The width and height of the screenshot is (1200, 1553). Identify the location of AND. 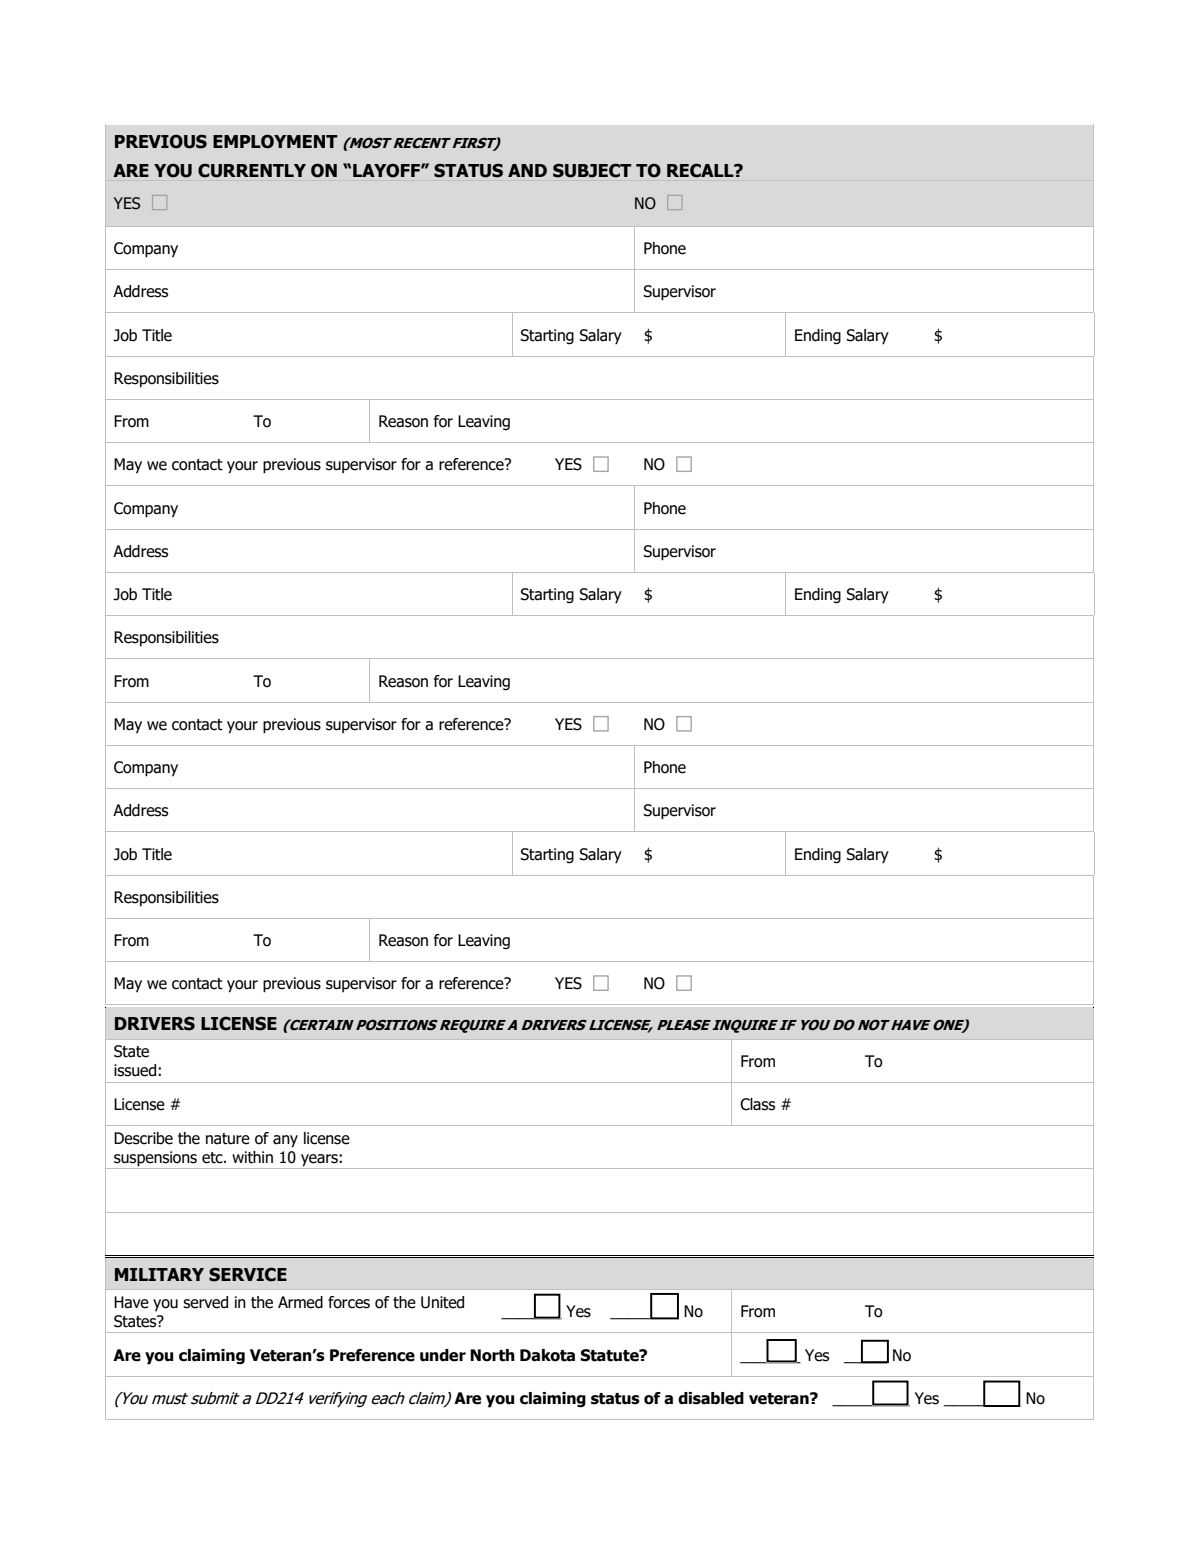
(527, 170).
